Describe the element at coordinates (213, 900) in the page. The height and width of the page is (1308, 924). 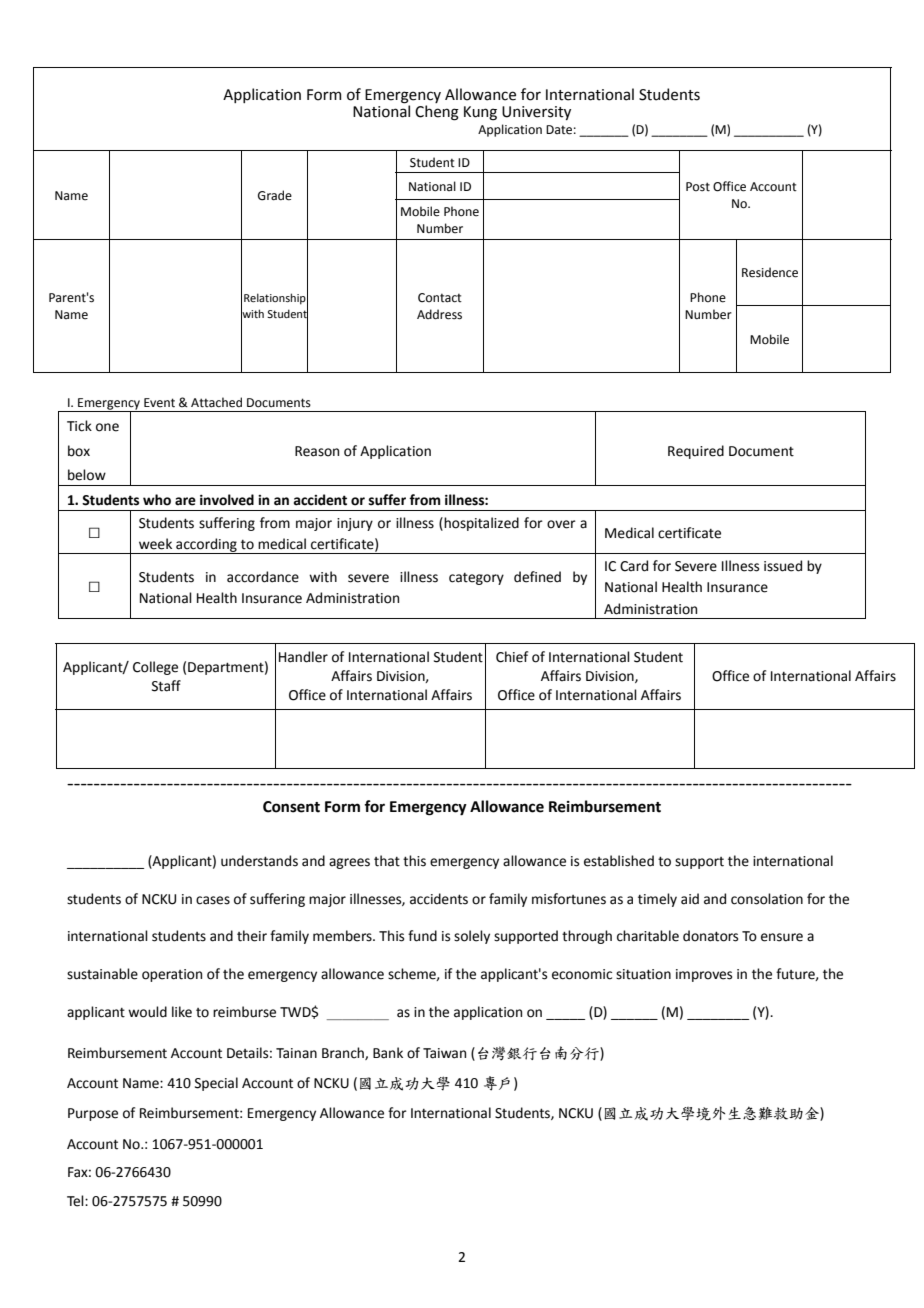
I see `cases` at that location.
